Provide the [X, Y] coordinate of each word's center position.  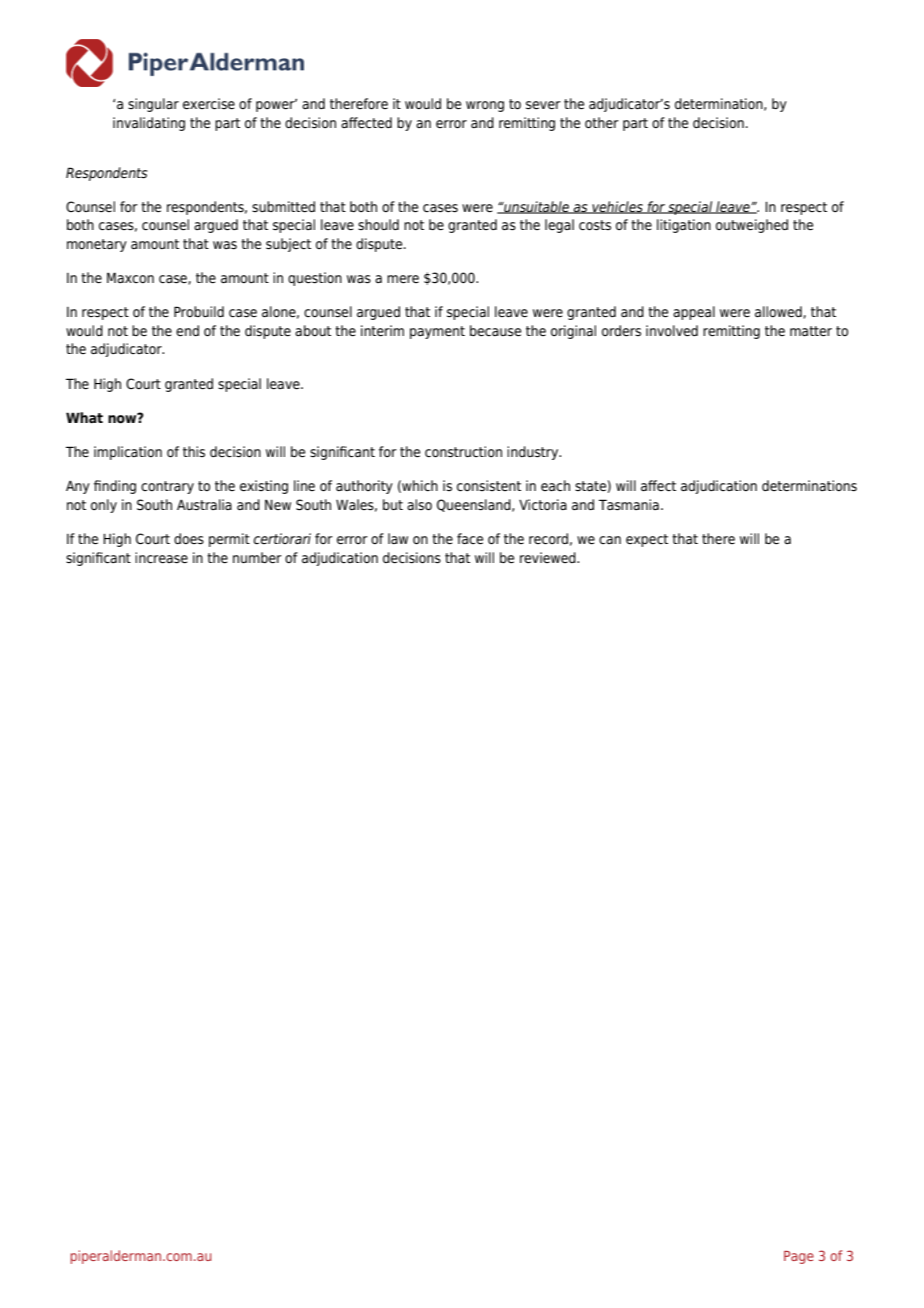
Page [799, 1257]
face [470, 538]
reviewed [549, 557]
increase [161, 558]
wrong [485, 106]
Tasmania [629, 505]
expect [647, 540]
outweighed [752, 226]
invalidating [149, 124]
